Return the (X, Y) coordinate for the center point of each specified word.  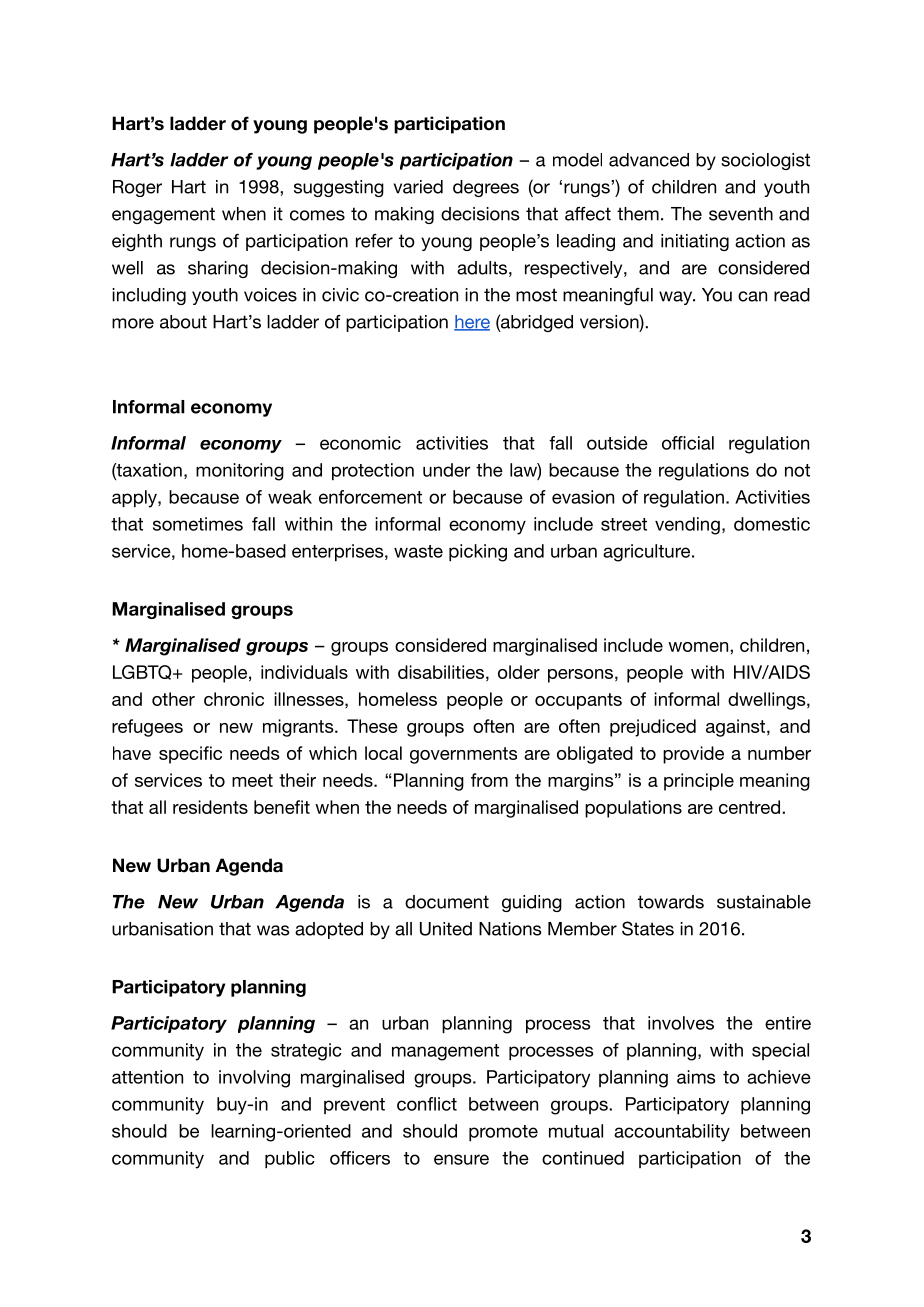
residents (210, 807)
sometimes (198, 524)
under (447, 470)
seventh (741, 214)
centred (749, 807)
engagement (163, 215)
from (489, 780)
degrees (486, 188)
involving (254, 1079)
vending (687, 526)
